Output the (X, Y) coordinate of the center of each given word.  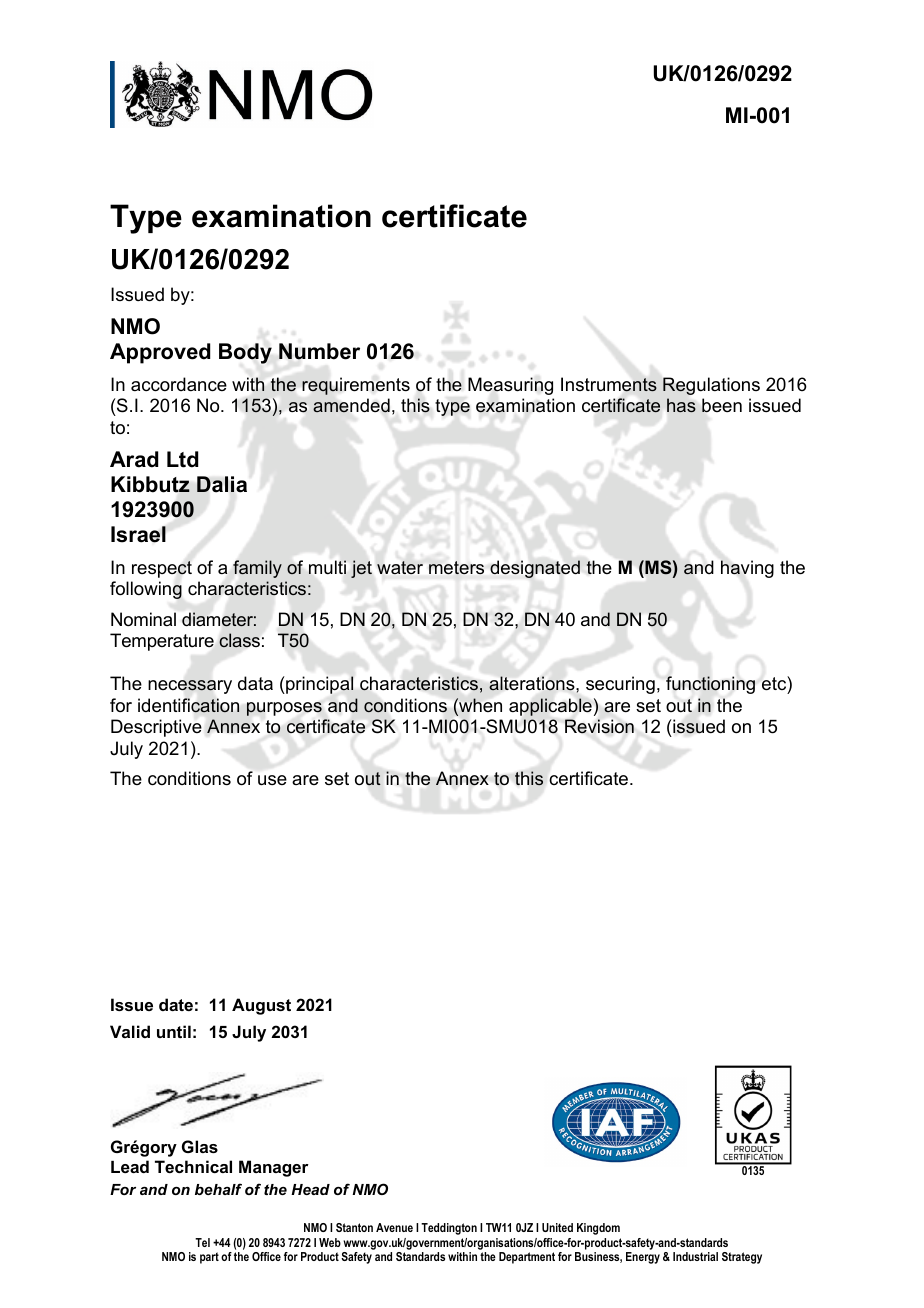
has (681, 405)
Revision (599, 726)
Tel (202, 1242)
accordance (179, 384)
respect (162, 569)
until (174, 1031)
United (557, 1227)
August (261, 1006)
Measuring (510, 386)
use (272, 780)
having (747, 569)
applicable (550, 707)
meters (456, 567)
